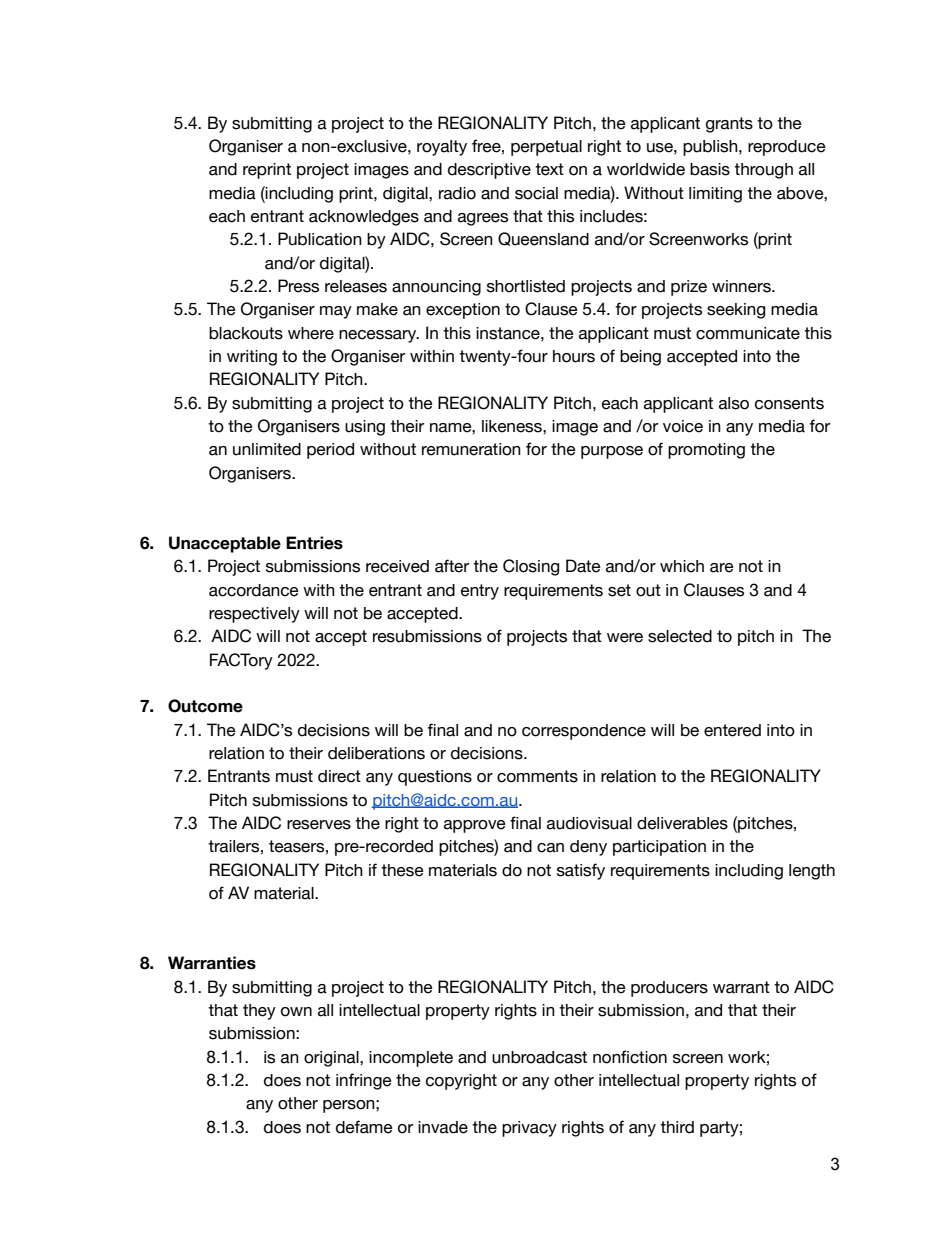 Image resolution: width=952 pixels, height=1233 pixels. I want to click on length, so click(812, 872).
